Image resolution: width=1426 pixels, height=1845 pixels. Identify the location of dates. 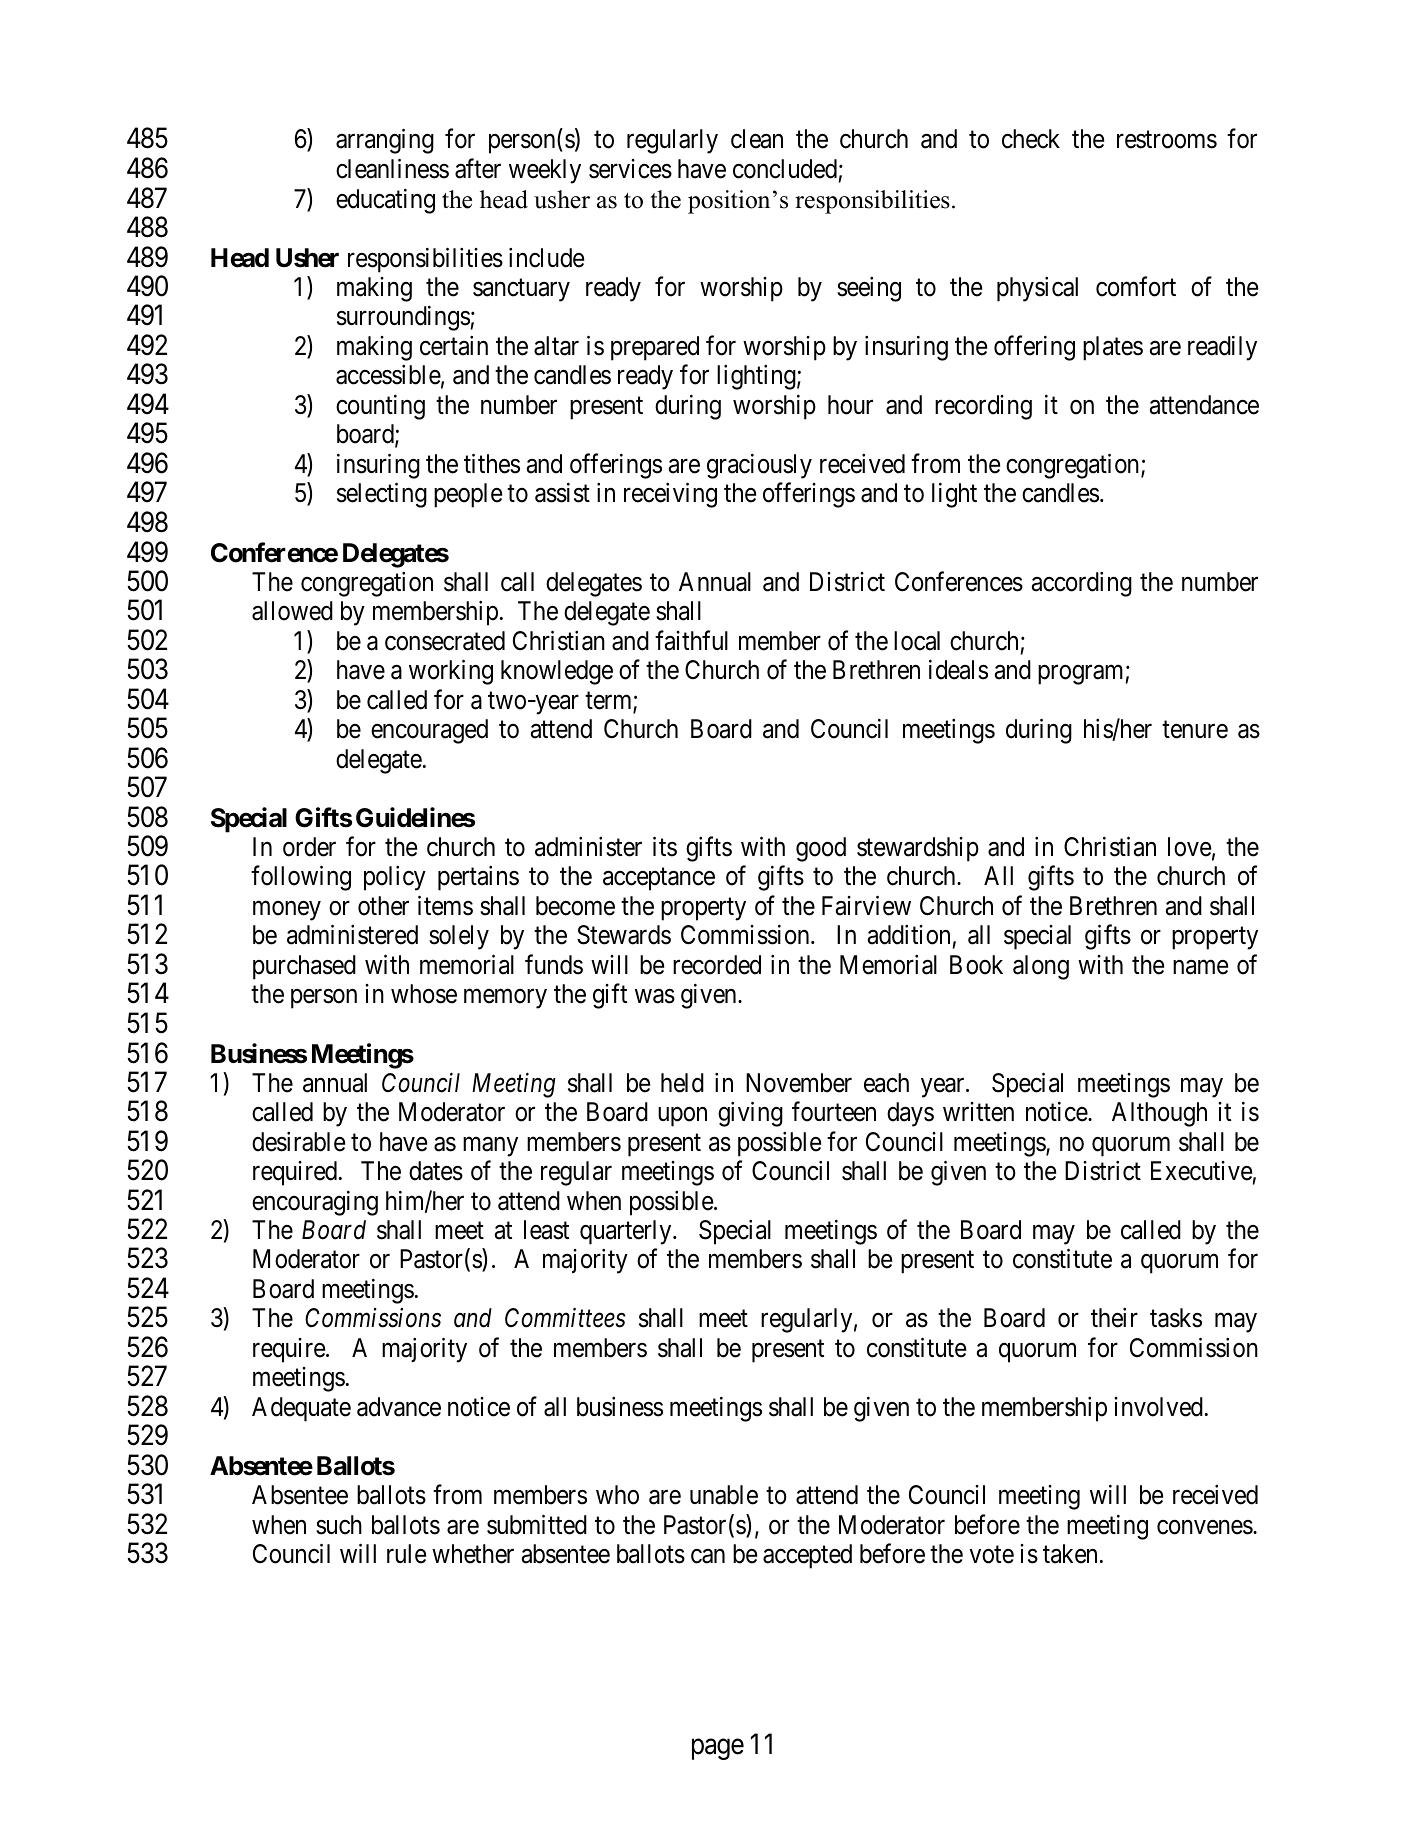
(436, 1171).
